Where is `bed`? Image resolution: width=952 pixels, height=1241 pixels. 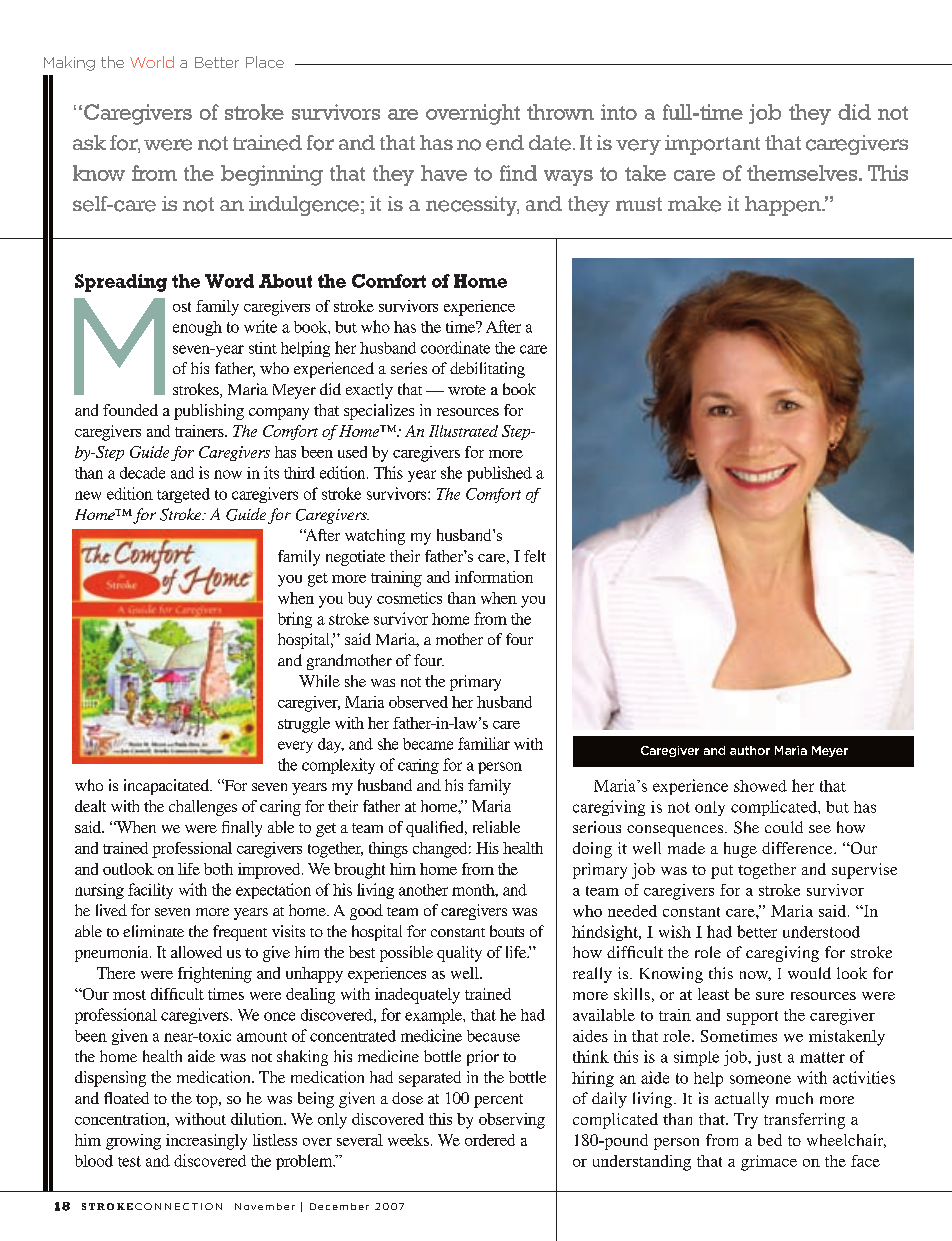
bed is located at coordinates (770, 1140).
